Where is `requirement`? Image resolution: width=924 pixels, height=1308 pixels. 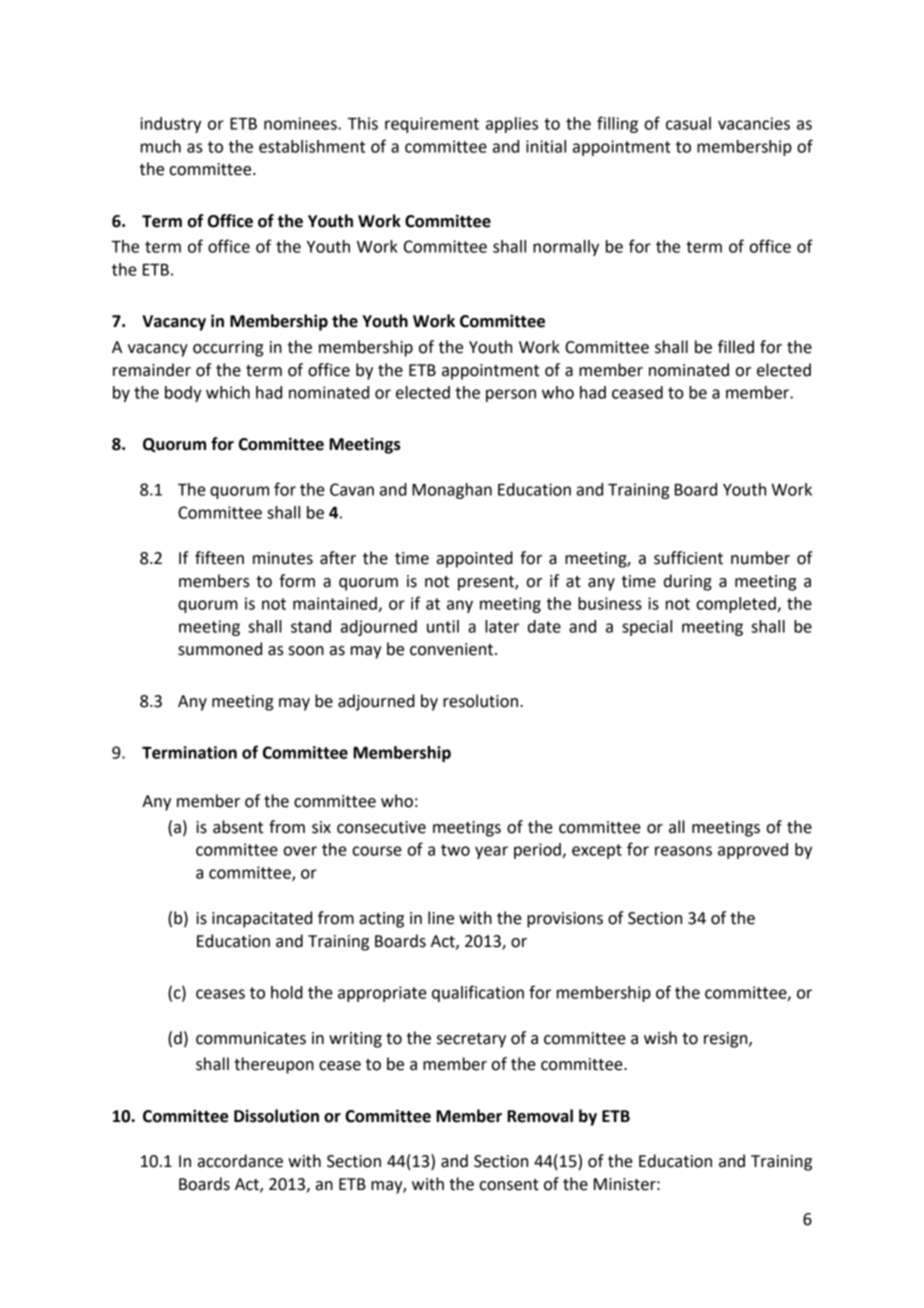
requirement is located at coordinates (432, 125).
